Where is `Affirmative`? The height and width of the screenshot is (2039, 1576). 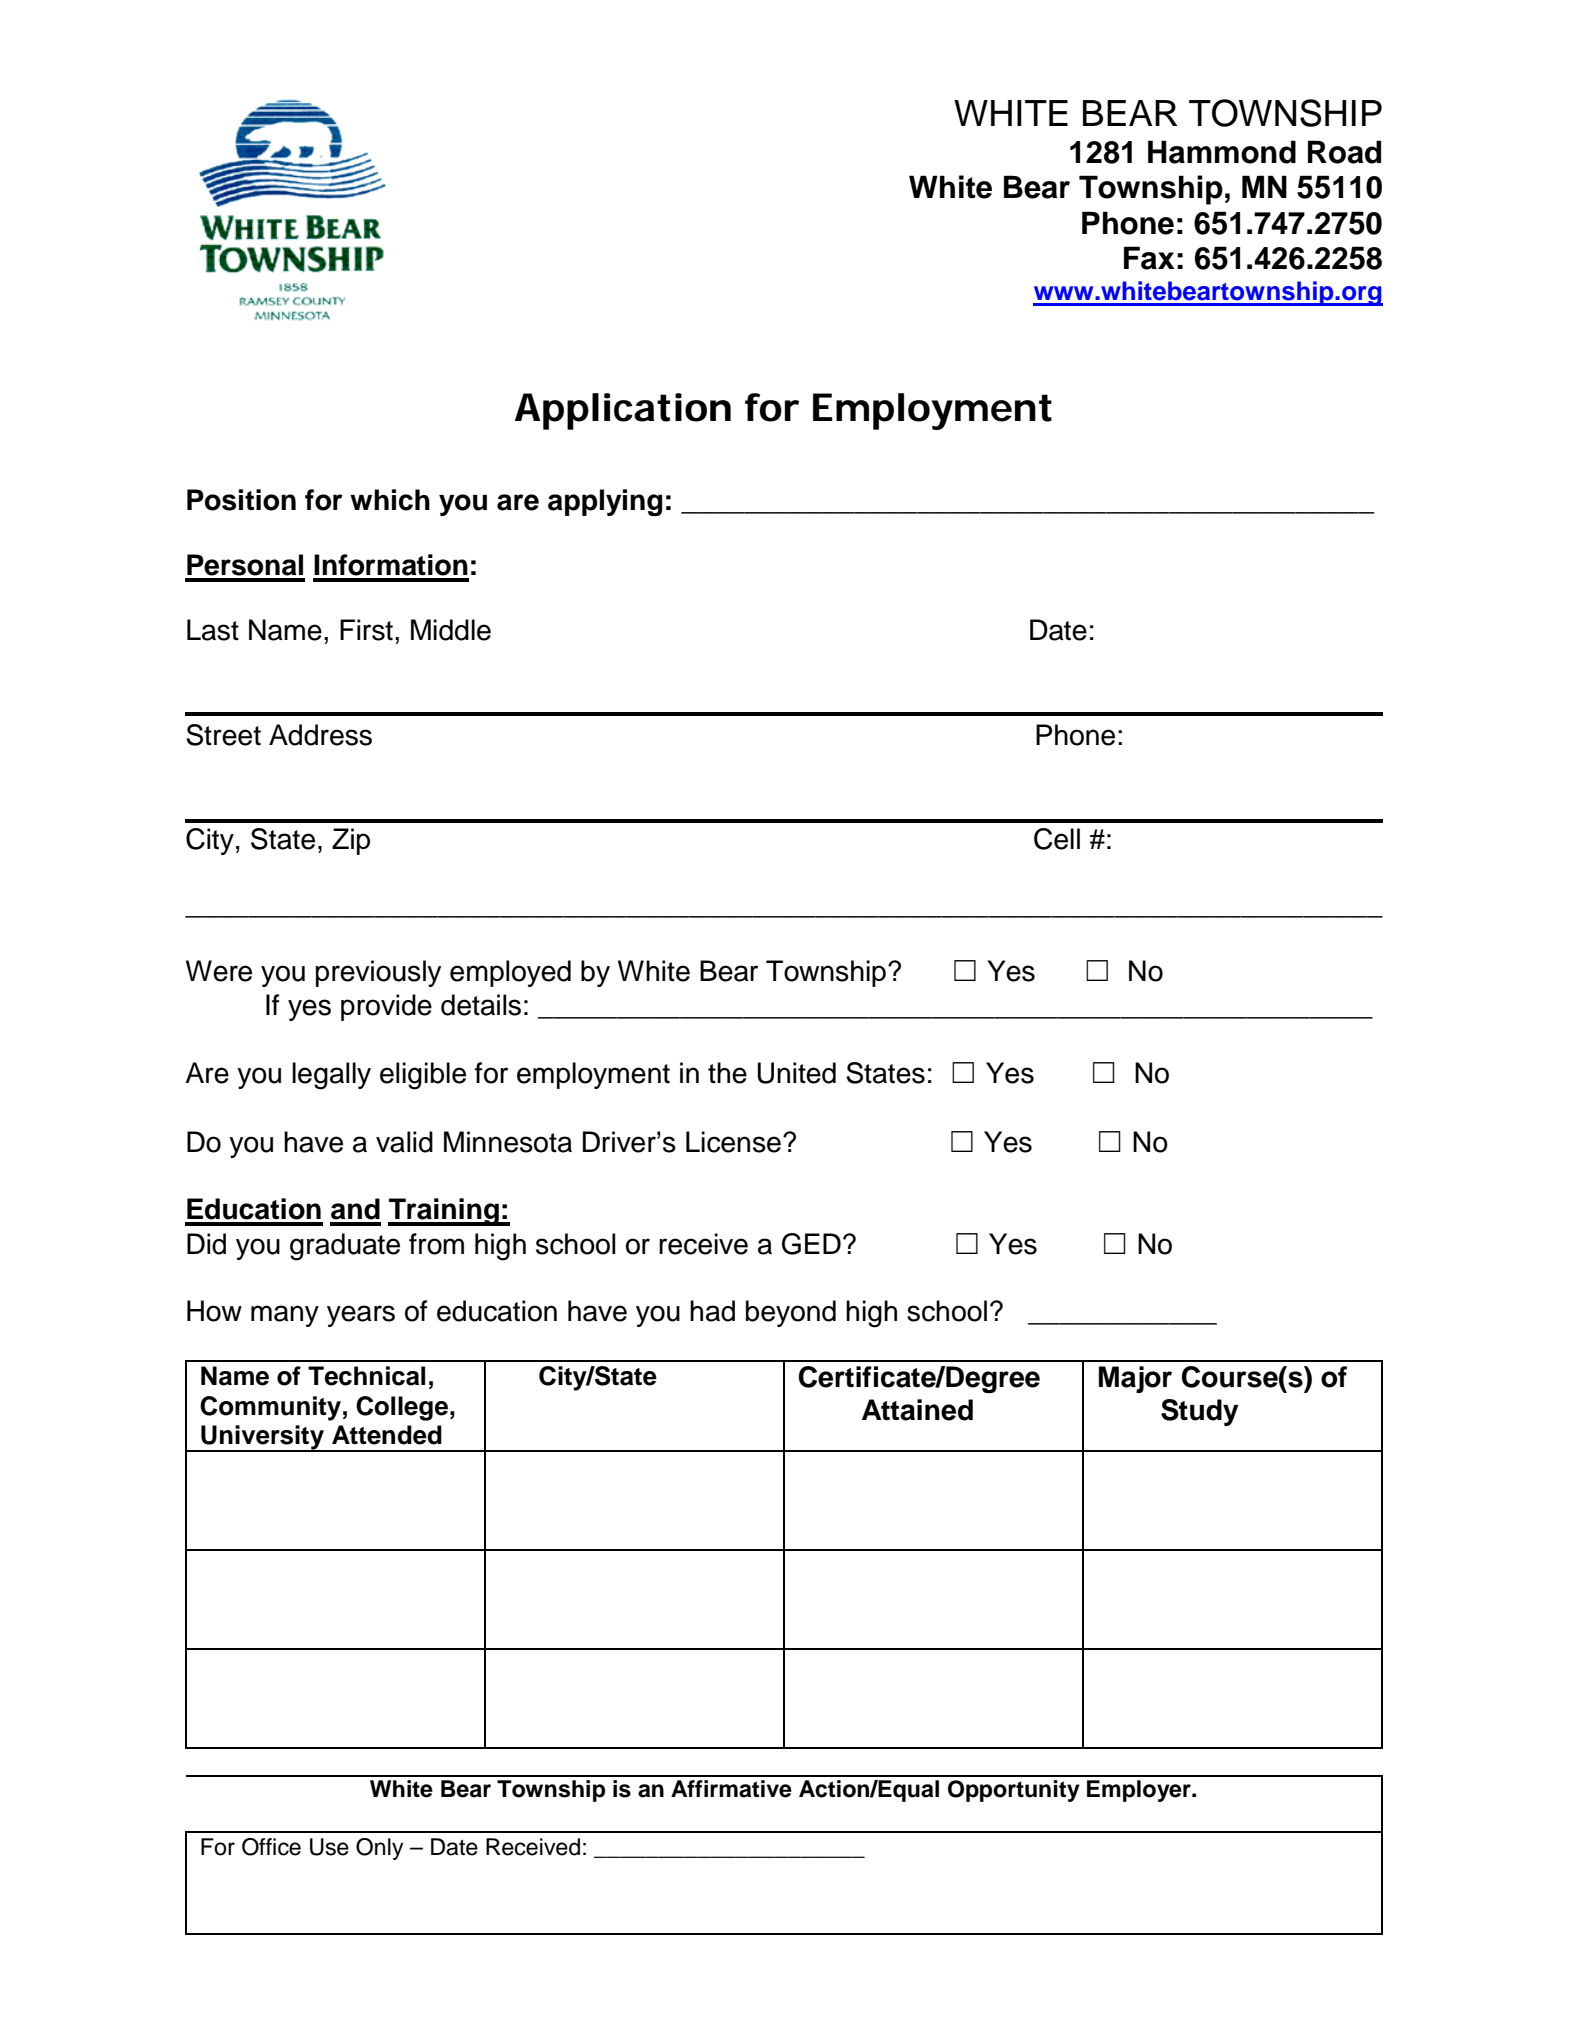
Affirmative is located at coordinates (731, 1789).
